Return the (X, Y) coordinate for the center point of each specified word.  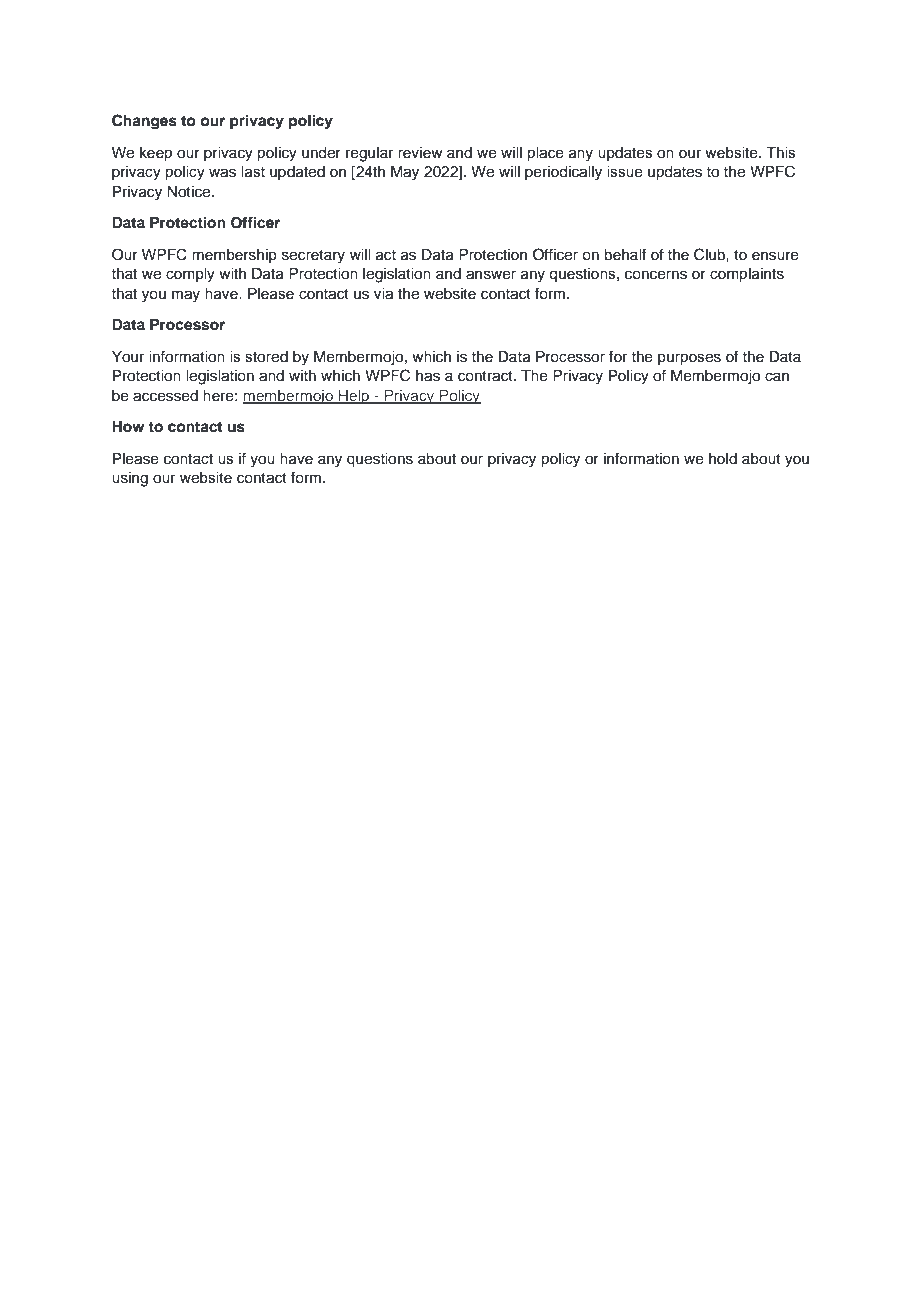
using (130, 479)
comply (190, 275)
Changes (144, 122)
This (781, 153)
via (383, 294)
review (420, 153)
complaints (747, 275)
